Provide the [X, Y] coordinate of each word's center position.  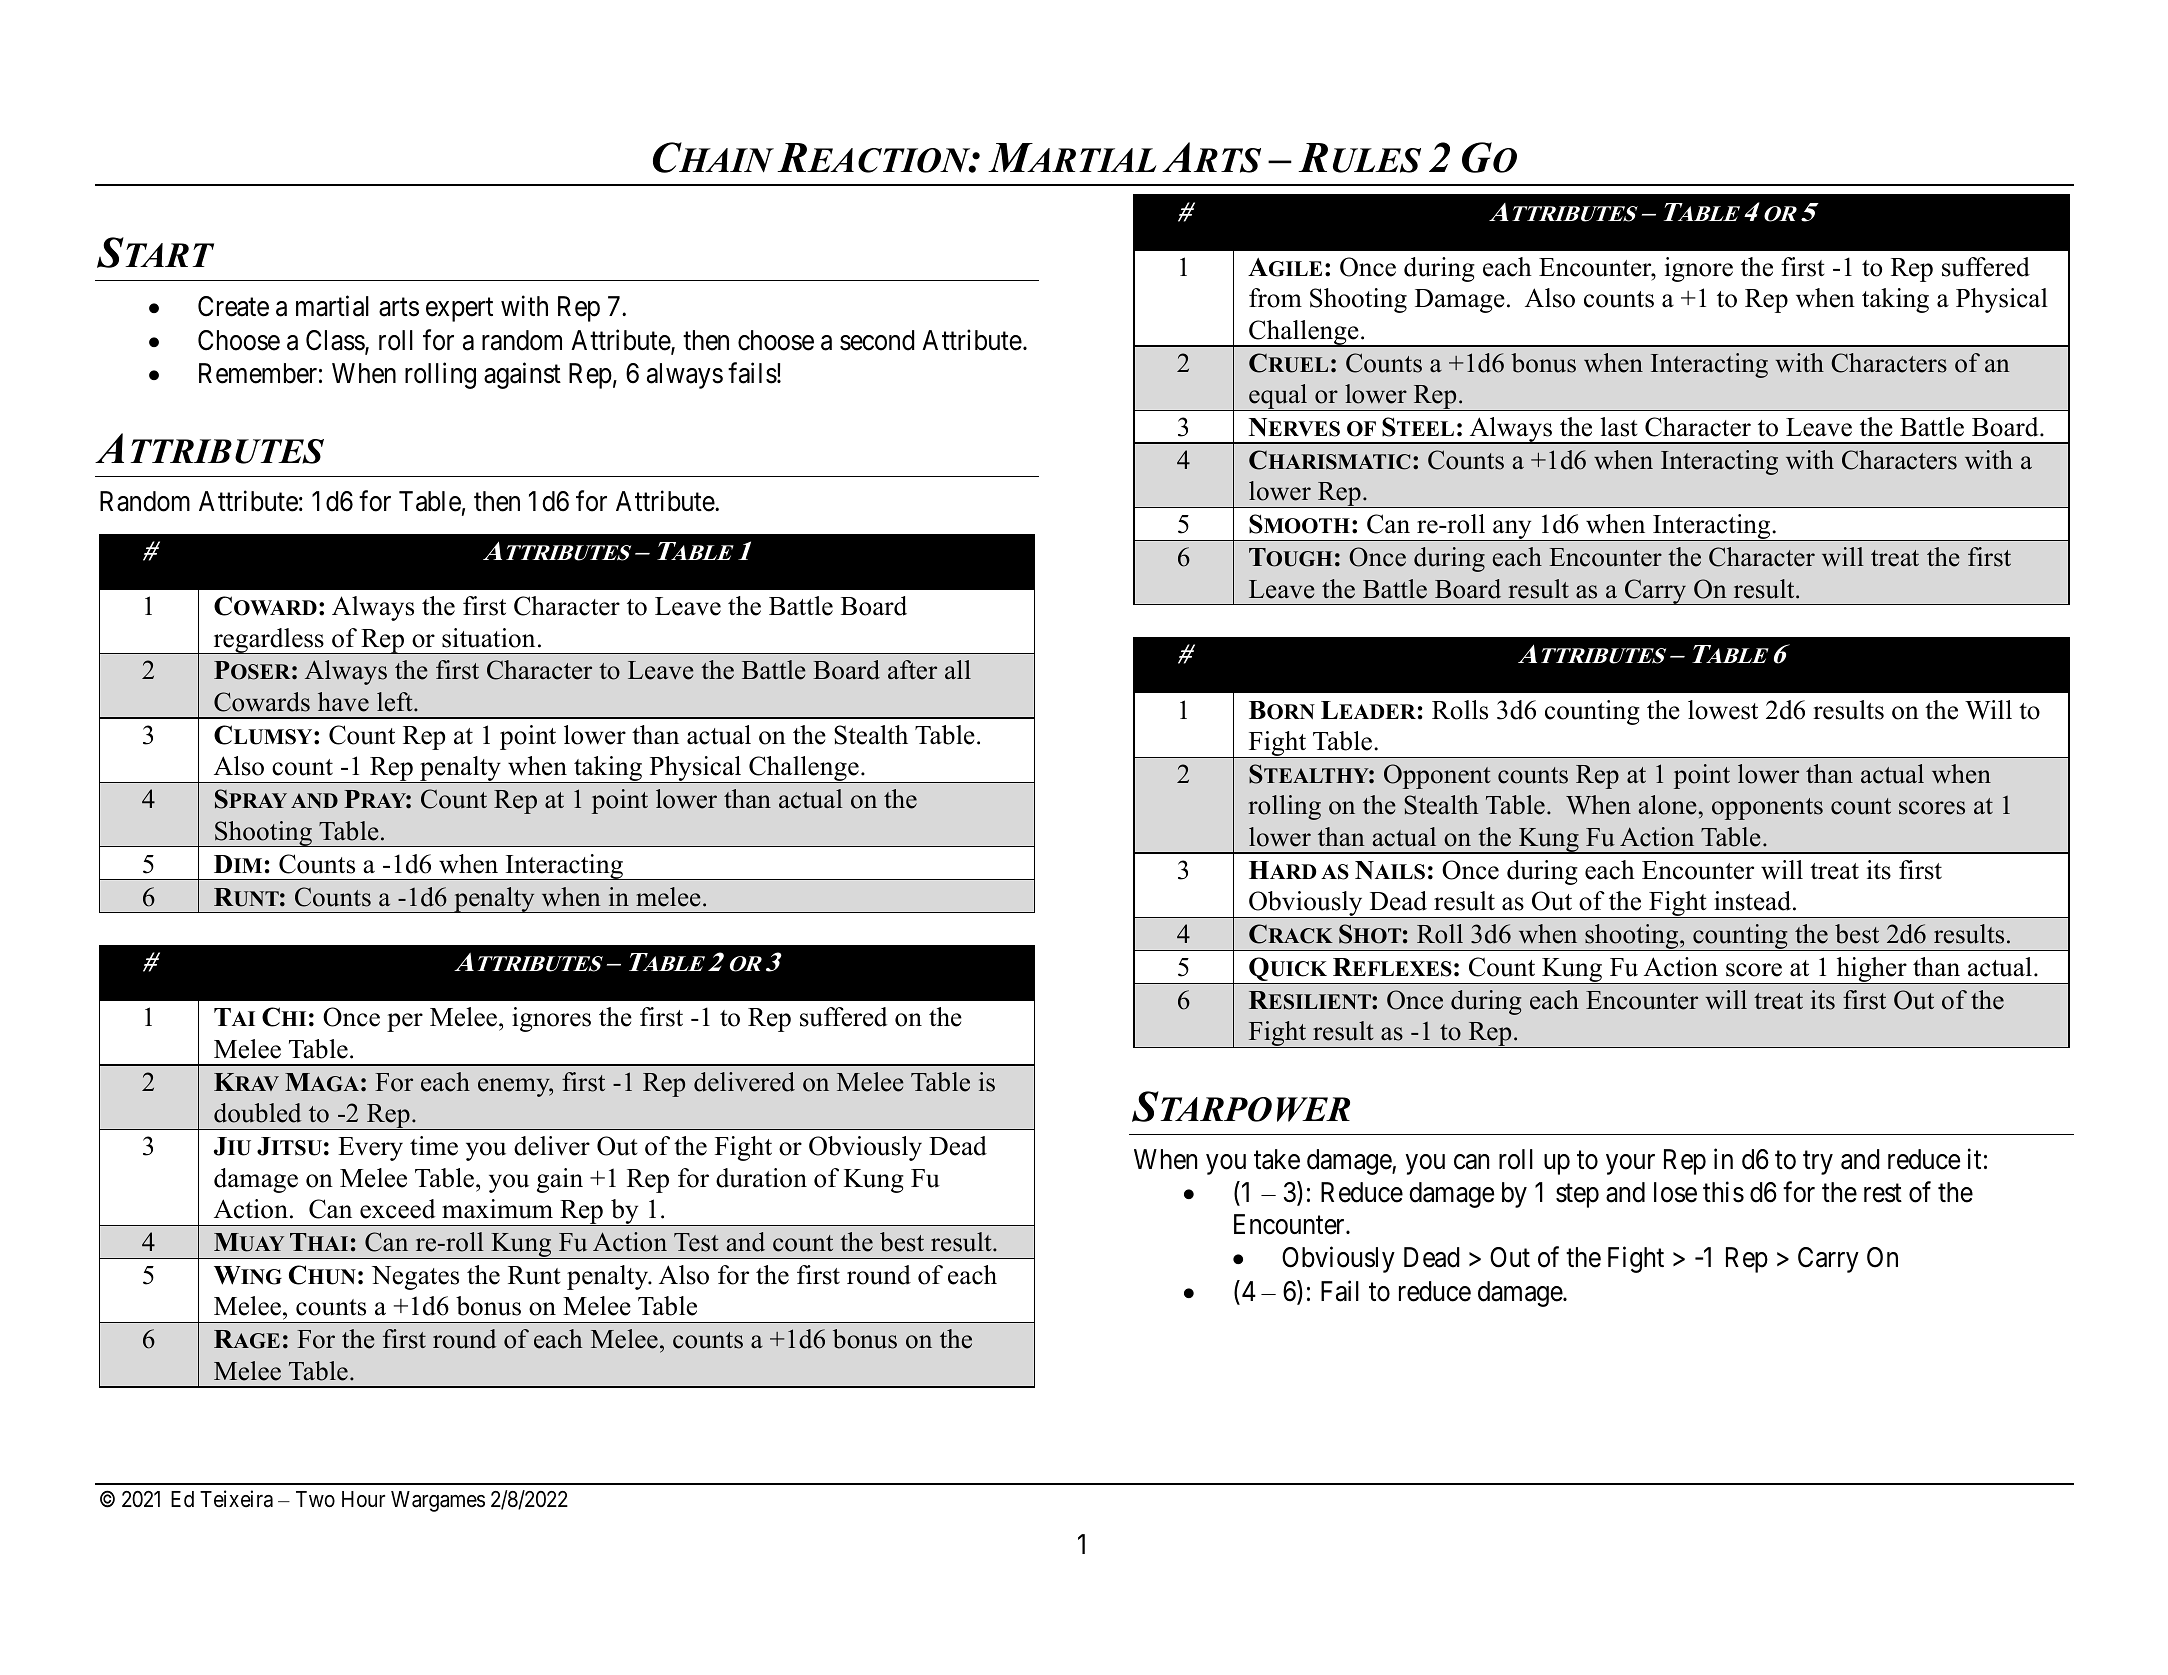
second [877, 340]
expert [459, 310]
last [1619, 427]
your [1630, 1164]
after [912, 670]
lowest [1723, 710]
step [1577, 1196]
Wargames [438, 1501]
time [434, 1146]
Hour [363, 1499]
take [1277, 1159]
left [396, 702]
